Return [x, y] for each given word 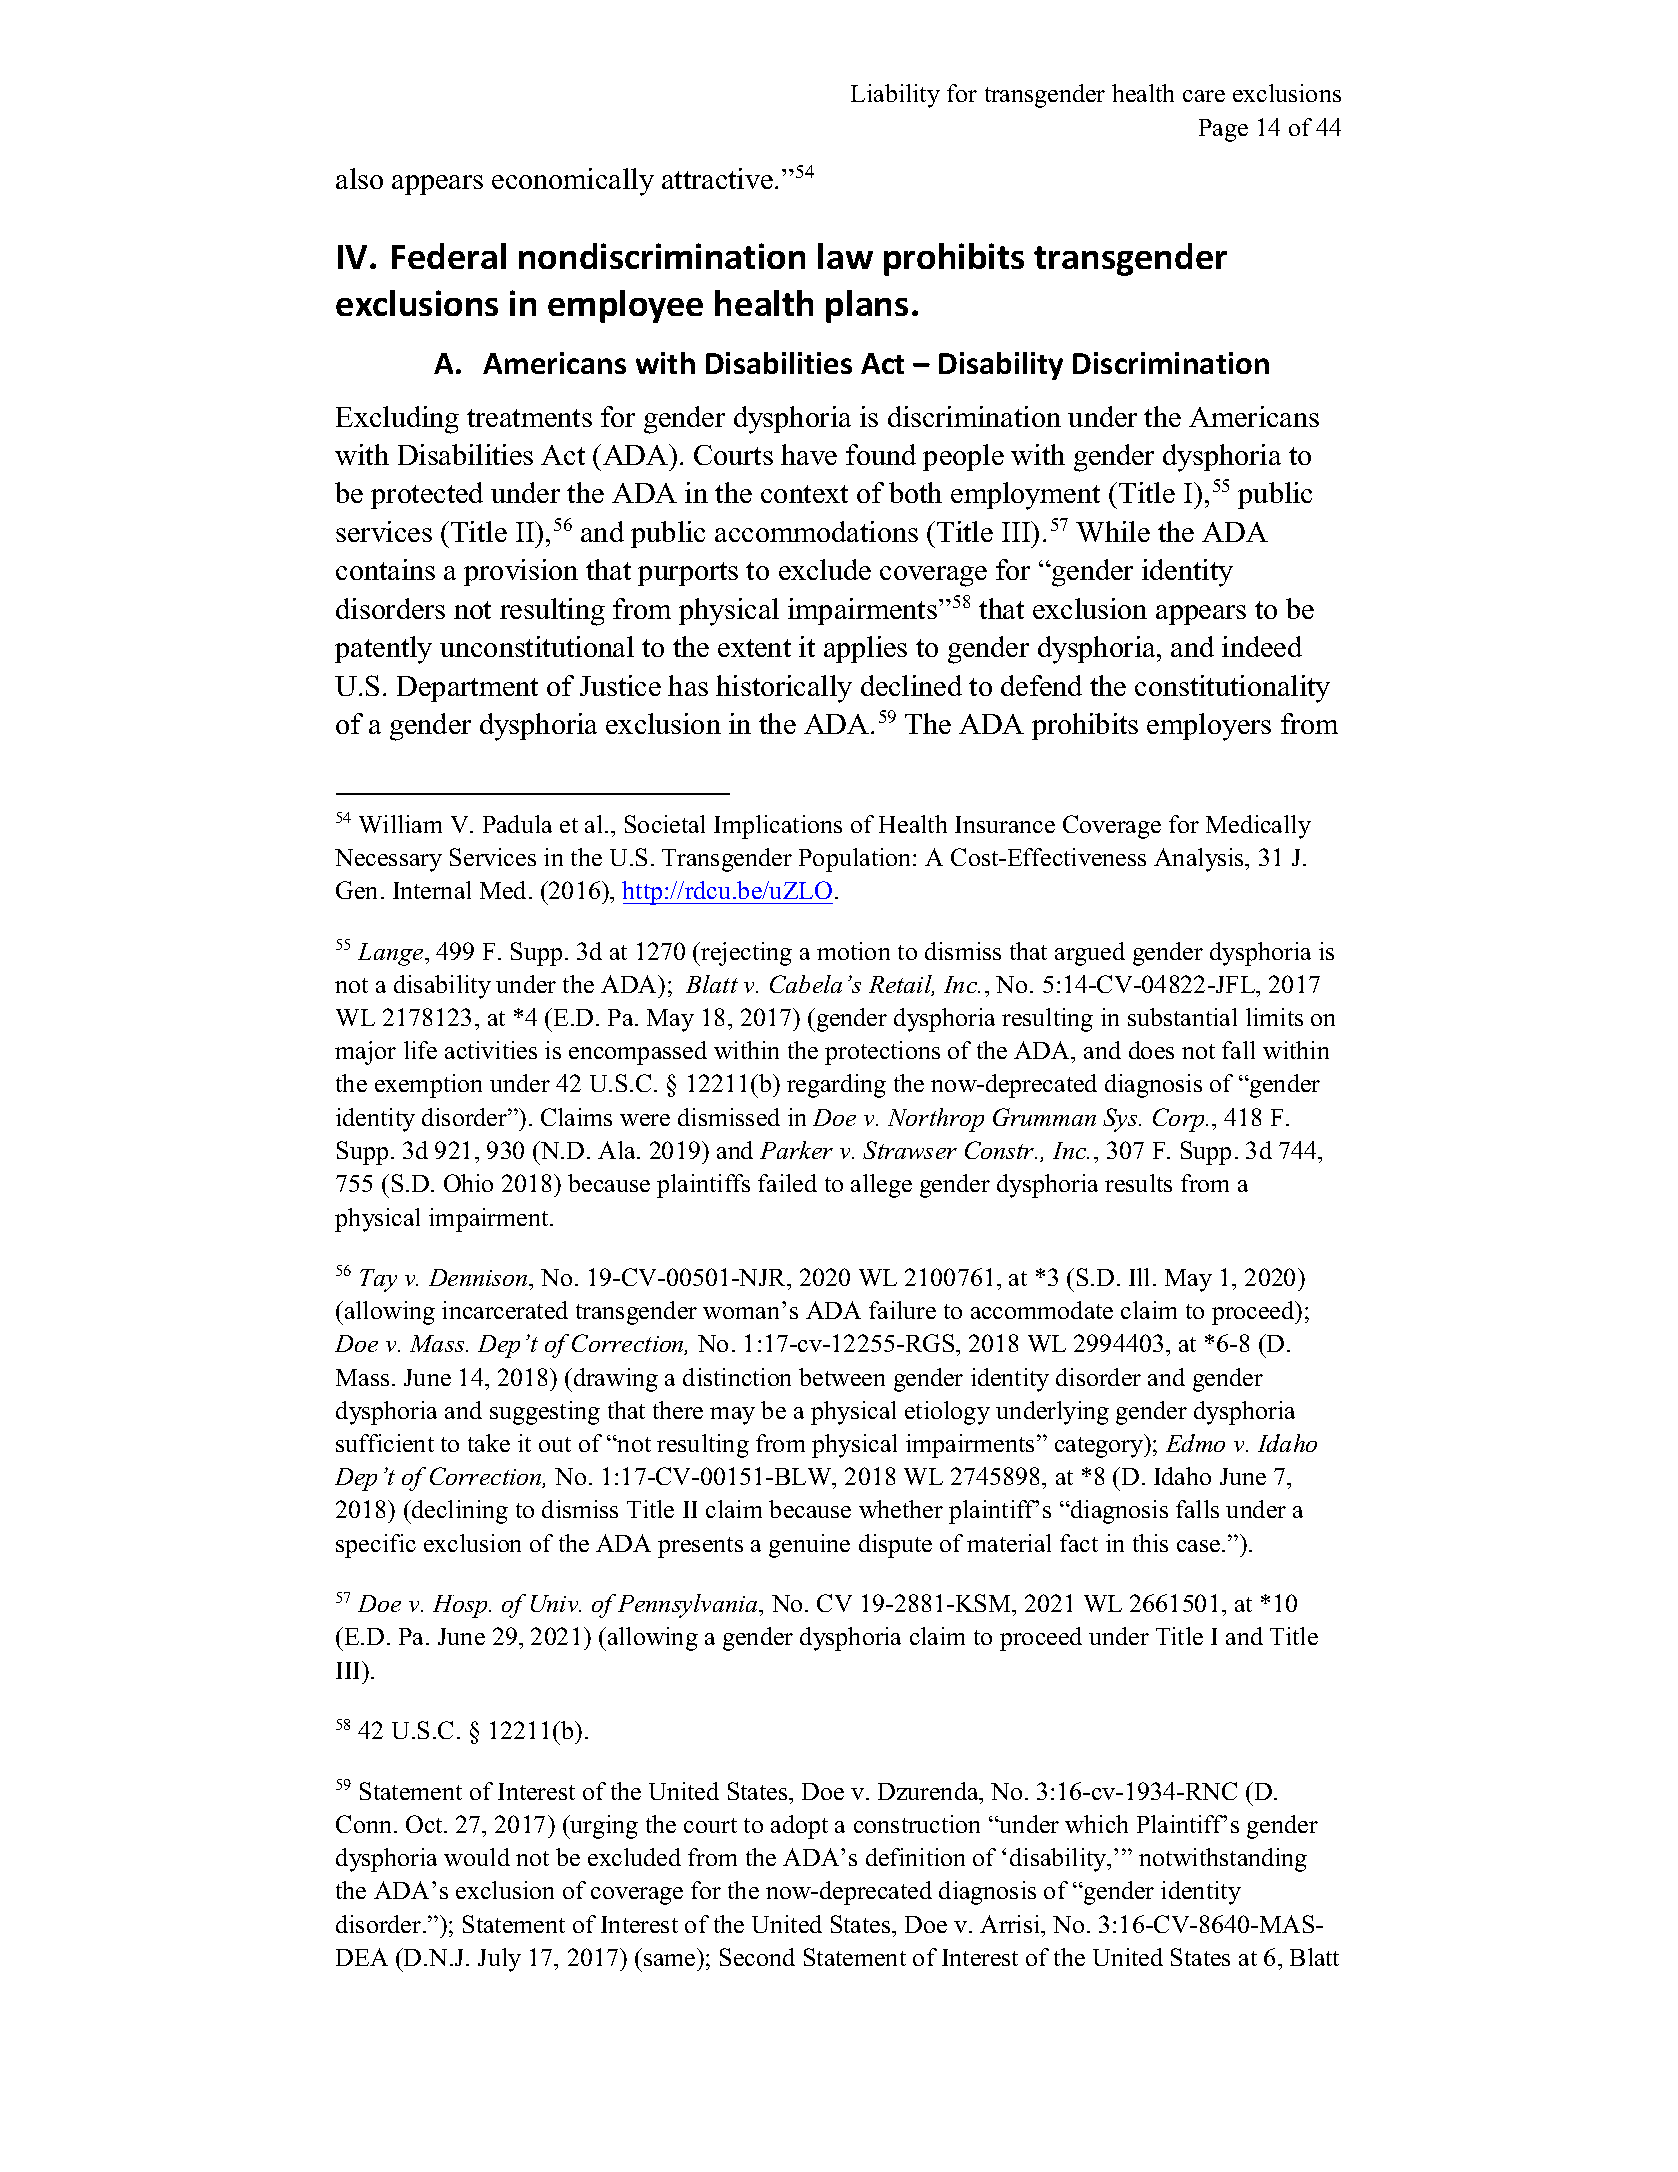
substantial [1182, 1017]
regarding [836, 1086]
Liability [895, 96]
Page [1223, 130]
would [477, 1857]
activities [491, 1050]
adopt [799, 1827]
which [1096, 1824]
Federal [449, 256]
